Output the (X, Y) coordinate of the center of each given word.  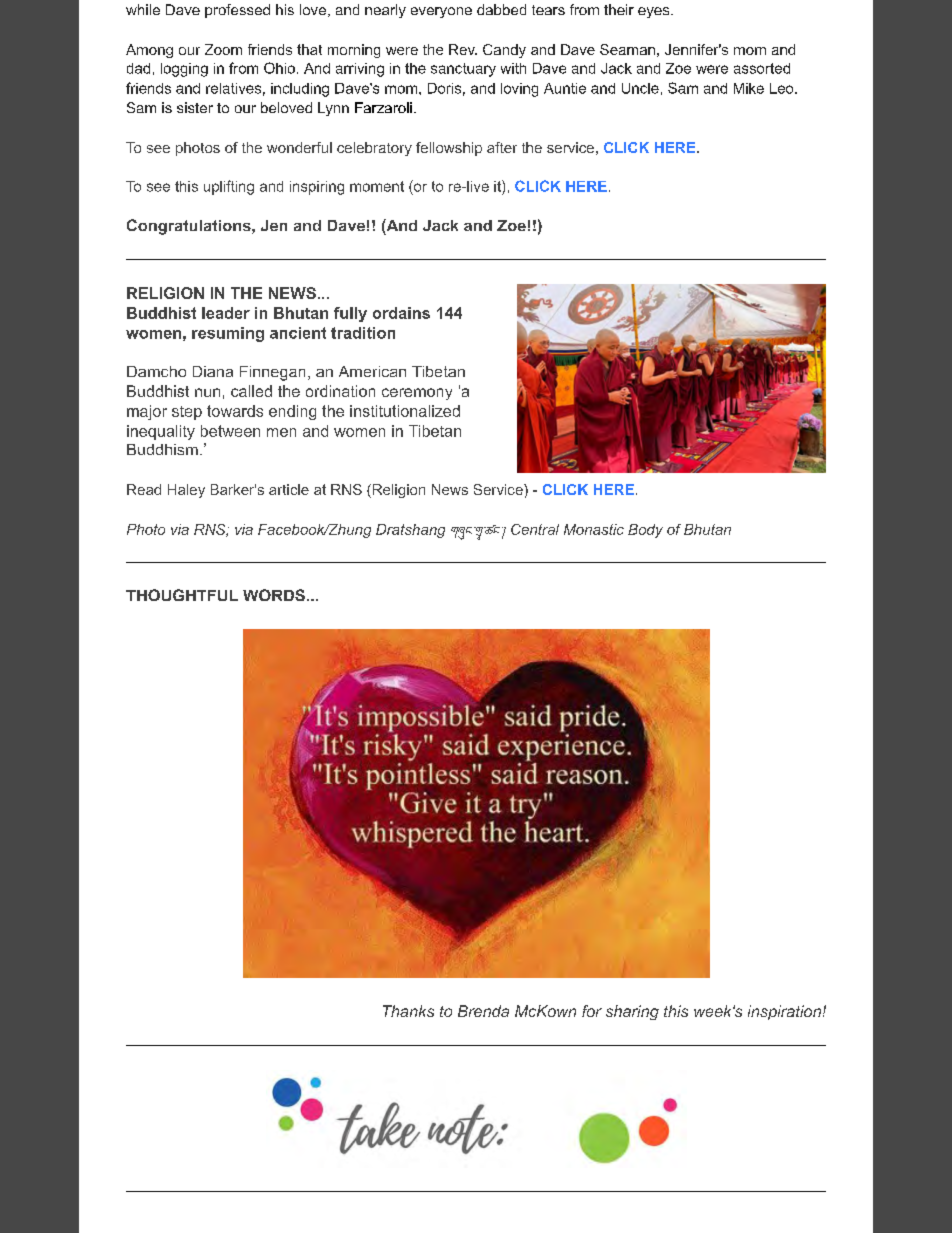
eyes (653, 12)
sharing (632, 1012)
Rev (463, 49)
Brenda (483, 1011)
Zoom (223, 49)
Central (535, 529)
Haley (186, 491)
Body (645, 531)
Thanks (408, 1011)
